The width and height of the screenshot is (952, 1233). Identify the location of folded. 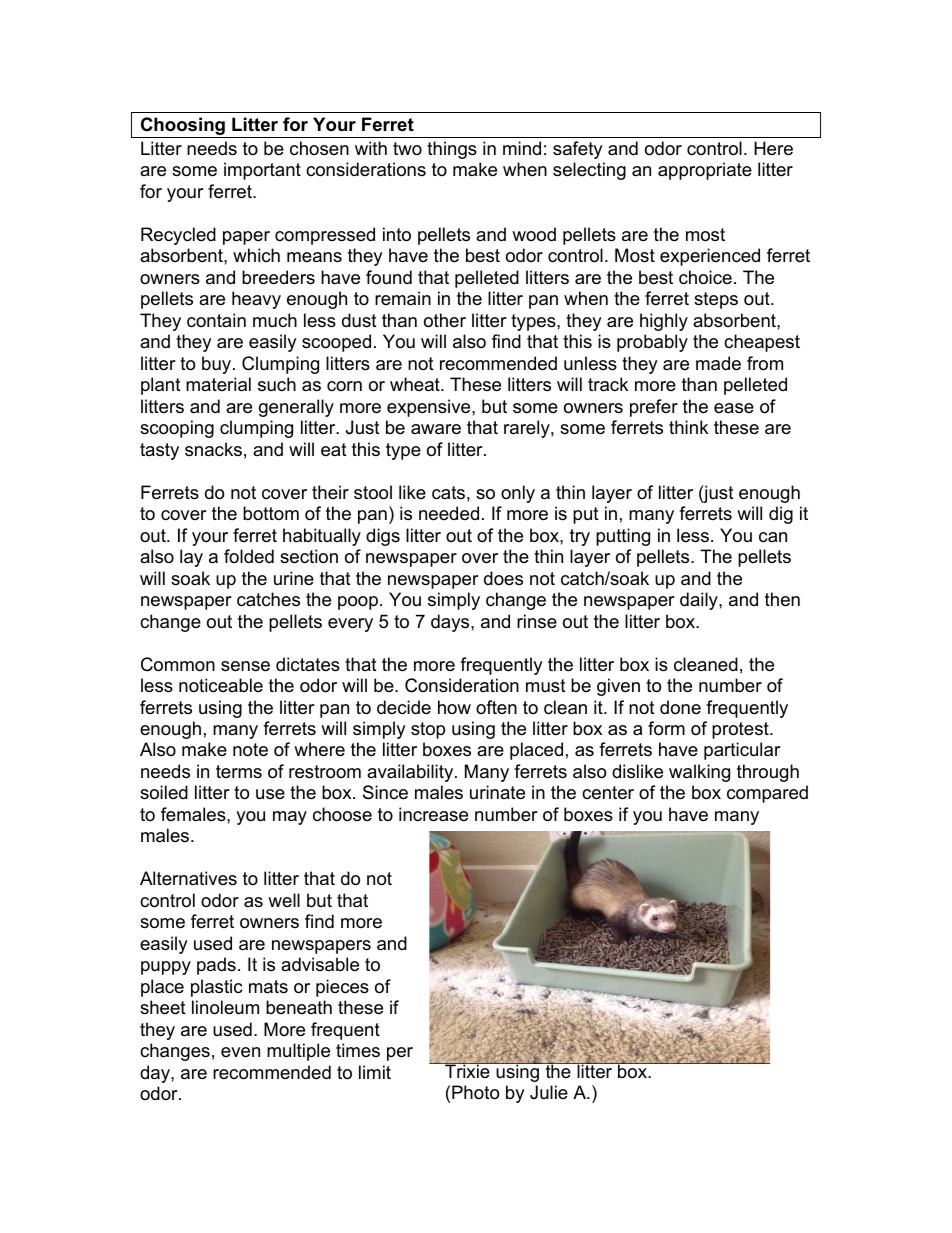
(249, 556).
